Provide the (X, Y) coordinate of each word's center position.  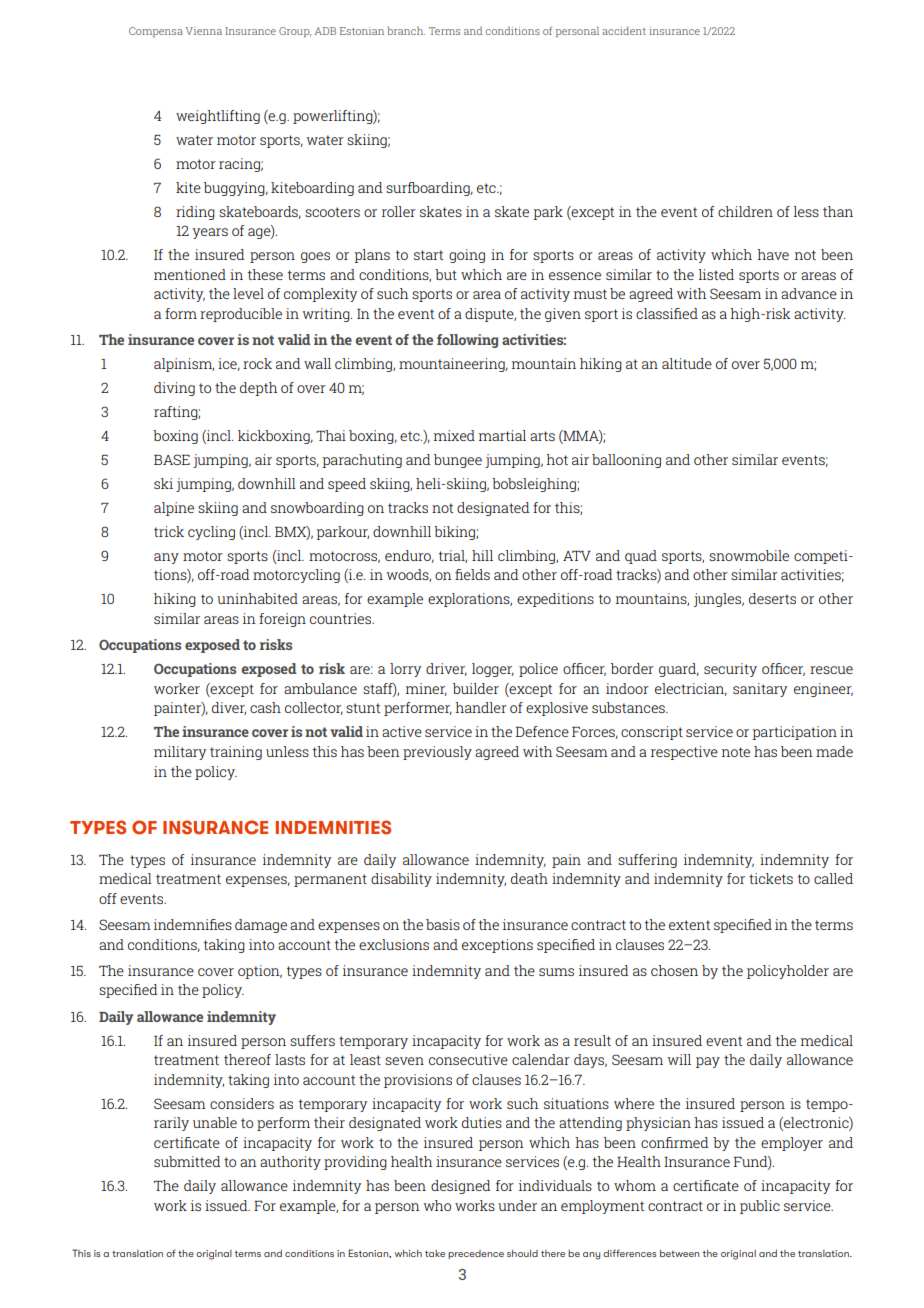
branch (406, 30)
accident (624, 30)
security (730, 670)
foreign (282, 620)
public (760, 1207)
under (517, 1205)
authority (290, 1163)
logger (493, 670)
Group (295, 32)
